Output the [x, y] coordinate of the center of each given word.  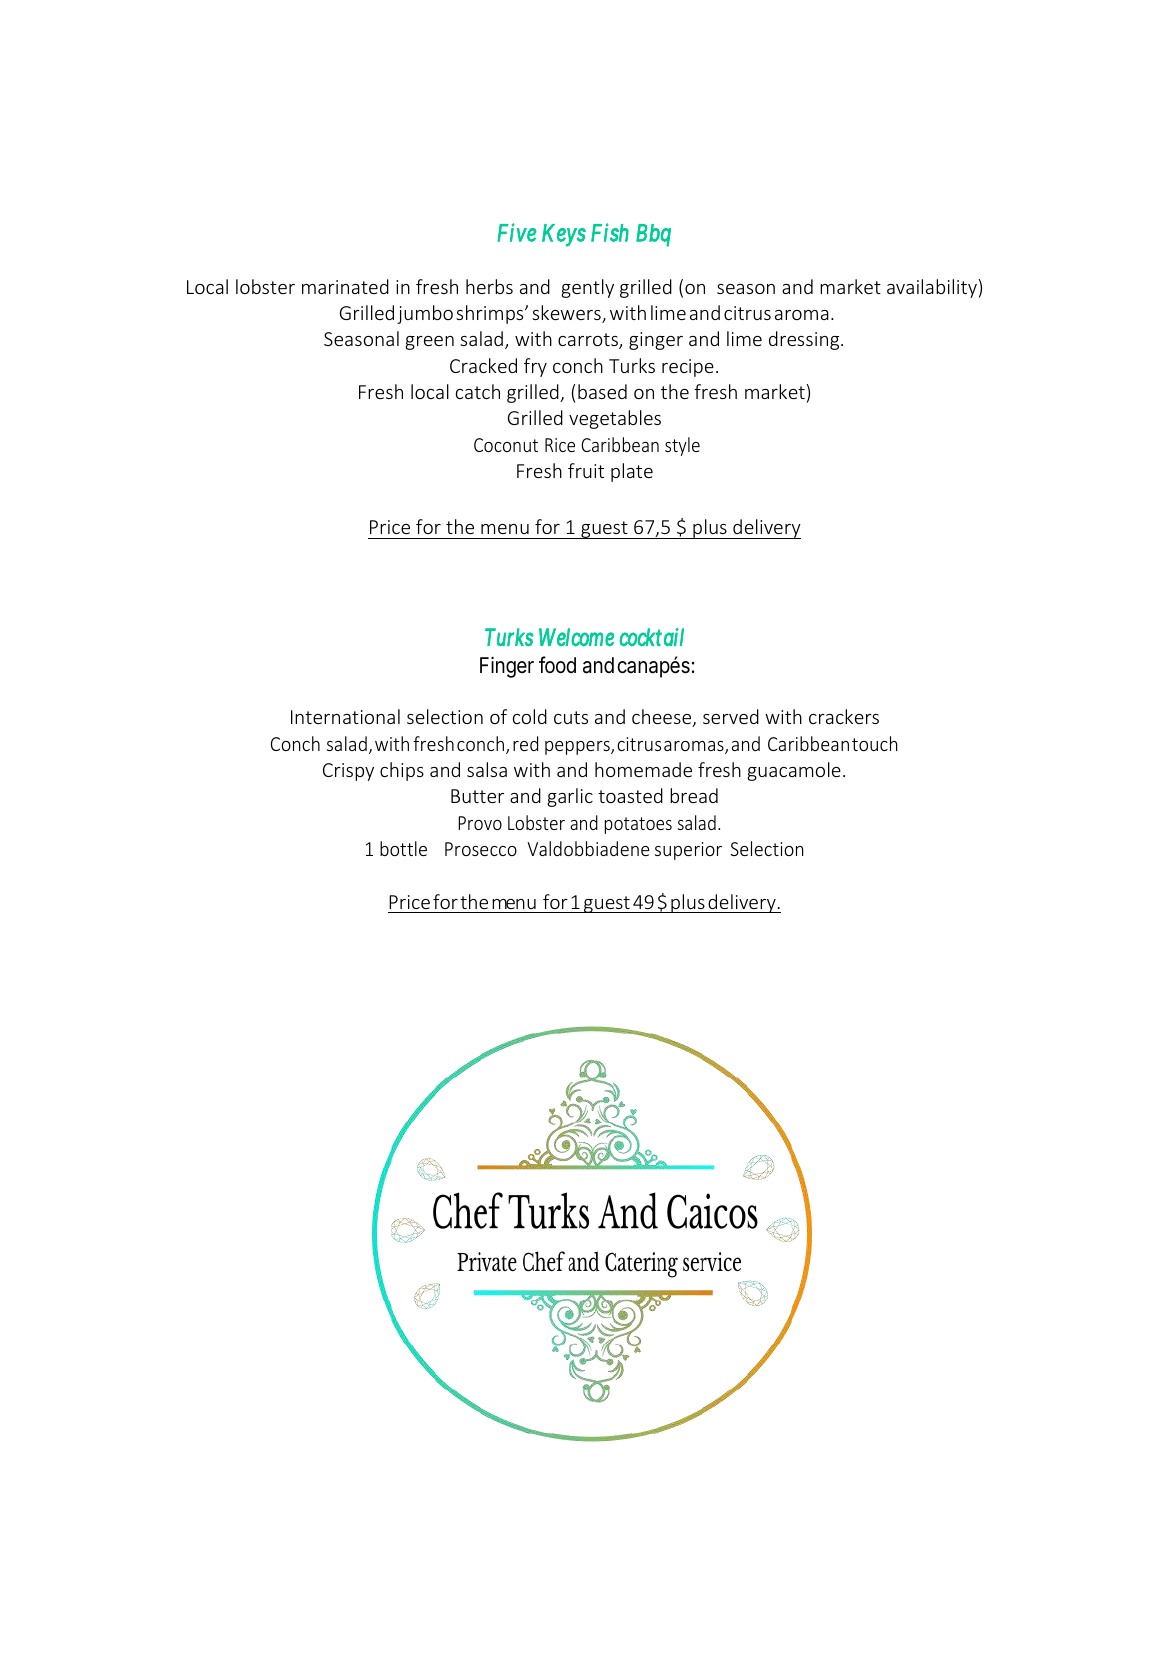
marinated [345, 286]
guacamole [794, 771]
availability [932, 288]
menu [505, 529]
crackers [844, 716]
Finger [507, 667]
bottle [403, 848]
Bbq [653, 235]
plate [632, 472]
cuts [571, 717]
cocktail [651, 637]
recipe [688, 368]
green [429, 343]
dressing [805, 340]
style [682, 446]
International [345, 716]
